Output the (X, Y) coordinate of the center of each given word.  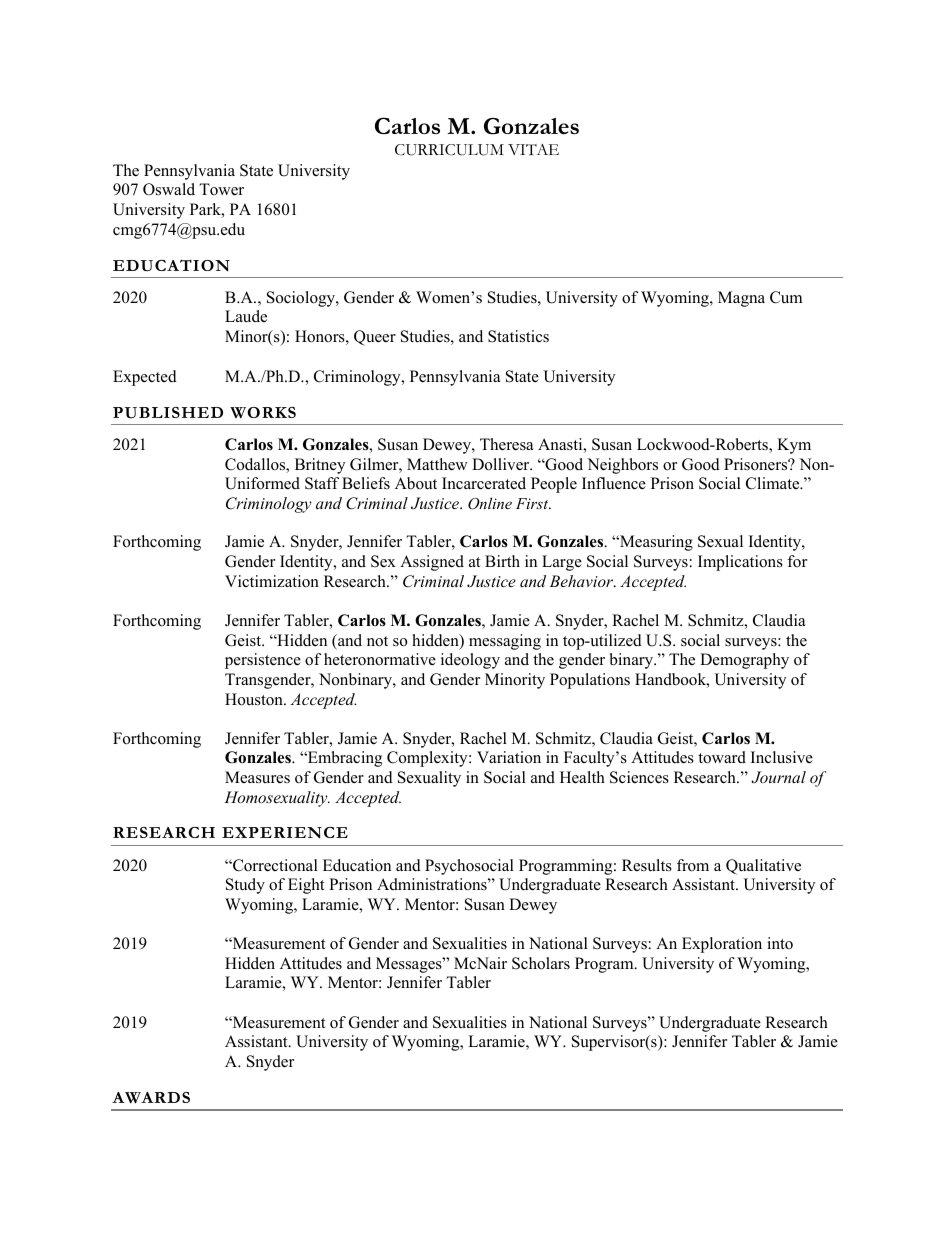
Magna (741, 299)
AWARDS (151, 1098)
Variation (509, 757)
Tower (221, 189)
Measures (257, 777)
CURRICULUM (449, 150)
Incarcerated (484, 483)
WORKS (263, 412)
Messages (410, 965)
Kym (794, 446)
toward (722, 757)
